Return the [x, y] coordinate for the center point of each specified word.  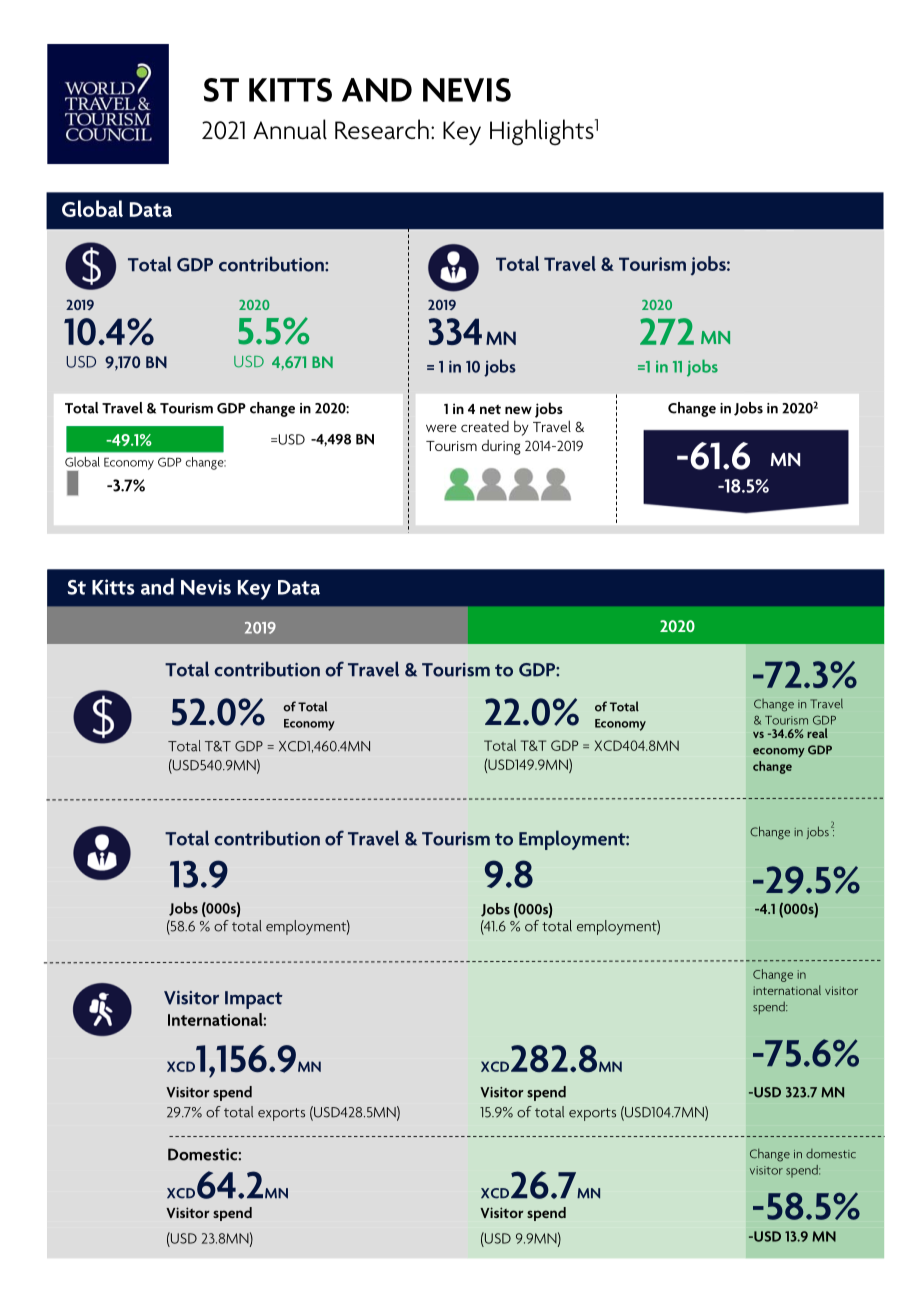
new [518, 410]
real [817, 733]
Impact [254, 1000]
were [441, 428]
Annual [290, 129]
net [490, 409]
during [501, 447]
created [485, 426]
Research [382, 129]
